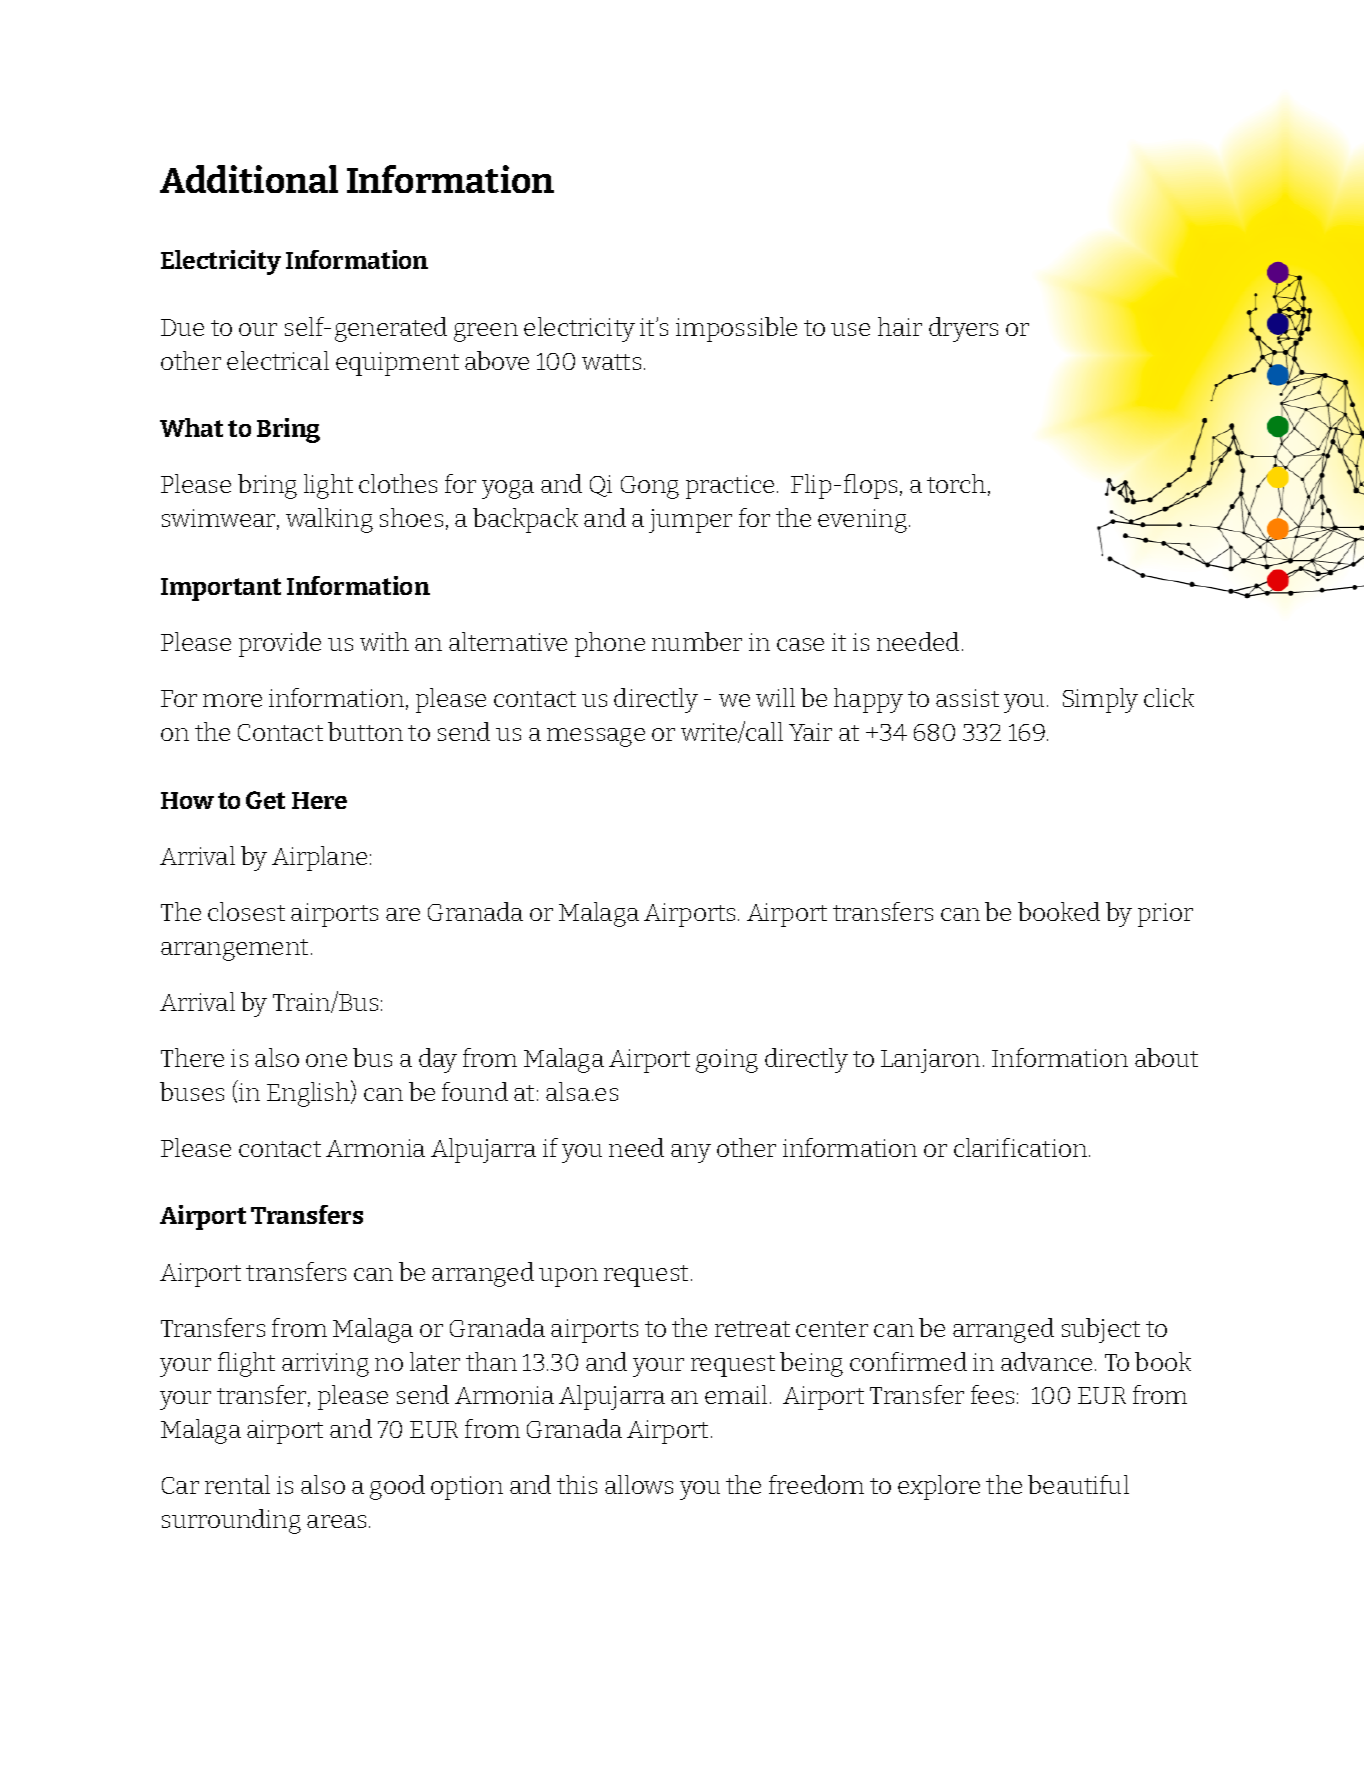 This screenshot has height=1765, width=1364. Describe the element at coordinates (727, 1061) in the screenshot. I see `going` at that location.
